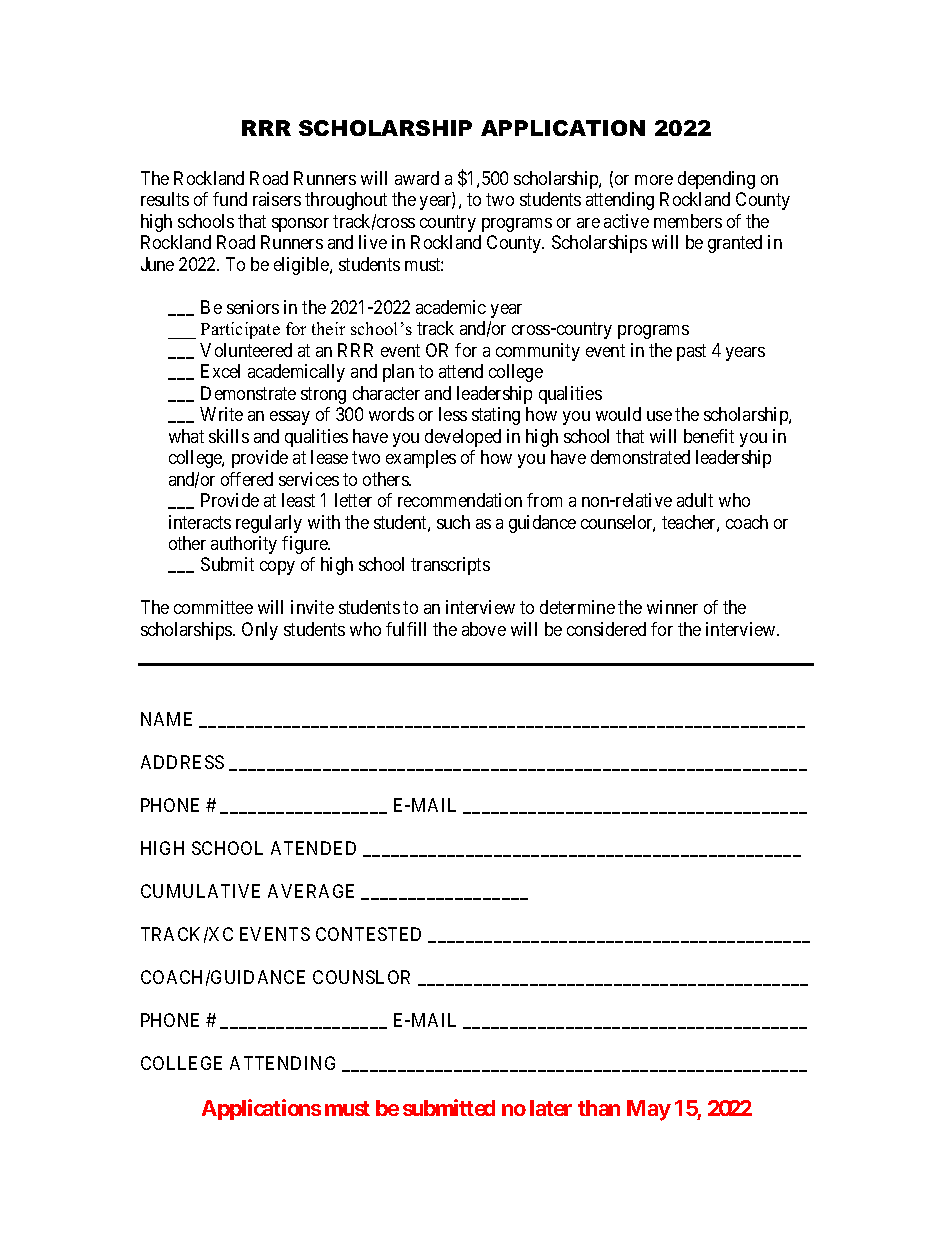  Describe the element at coordinates (230, 199) in the image. I see `fund` at that location.
